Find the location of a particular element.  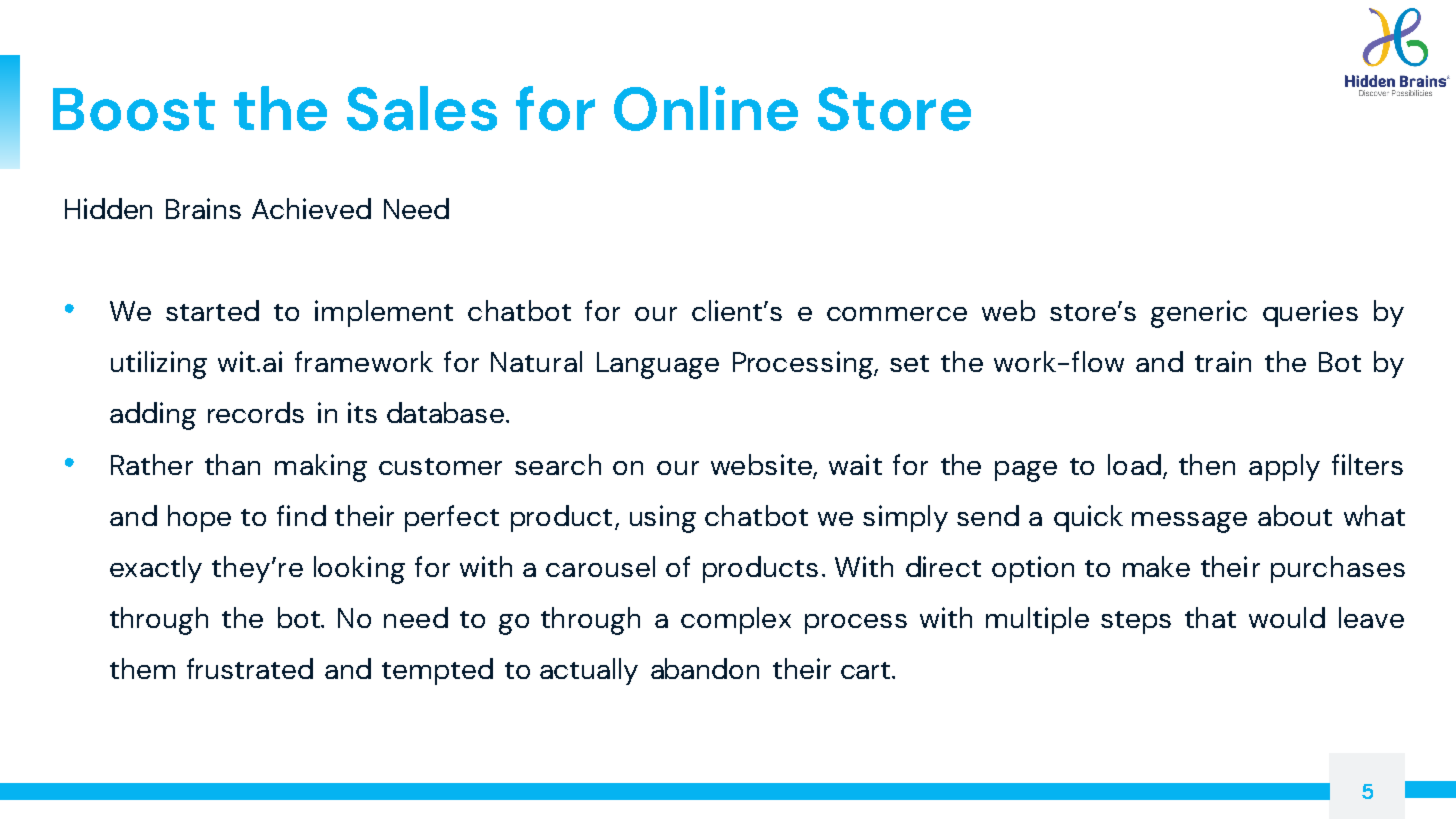

frustrated is located at coordinates (250, 668).
